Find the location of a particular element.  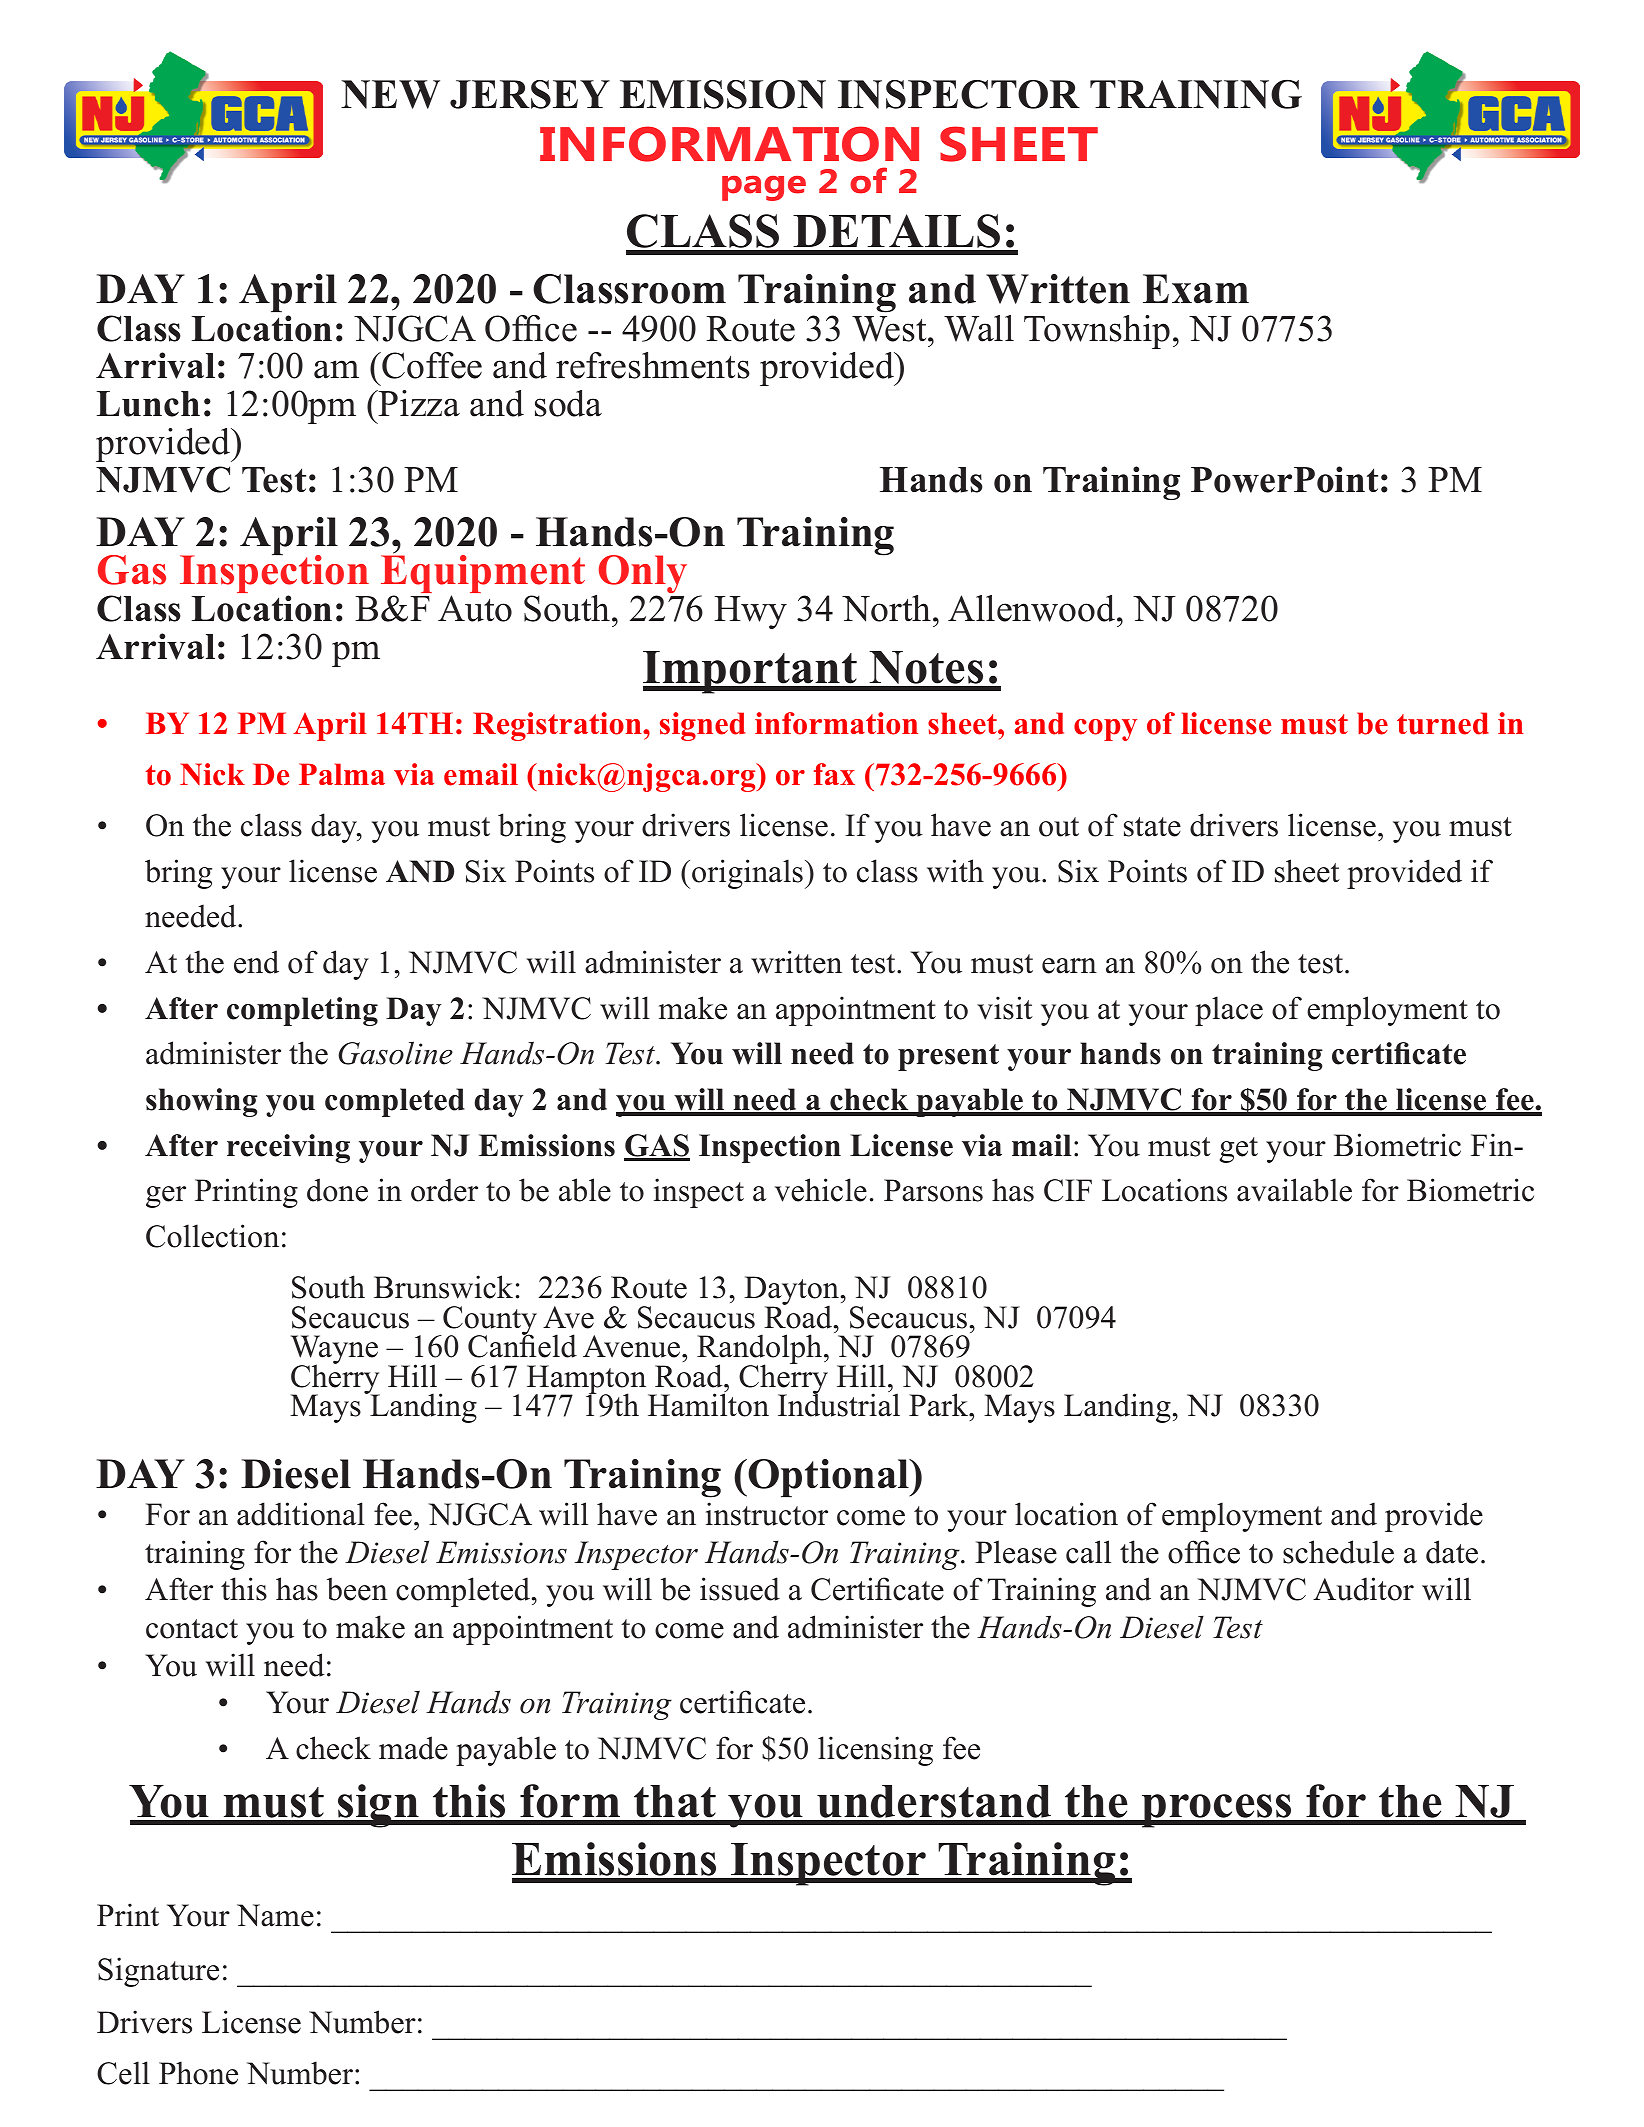

contact is located at coordinates (192, 1629).
